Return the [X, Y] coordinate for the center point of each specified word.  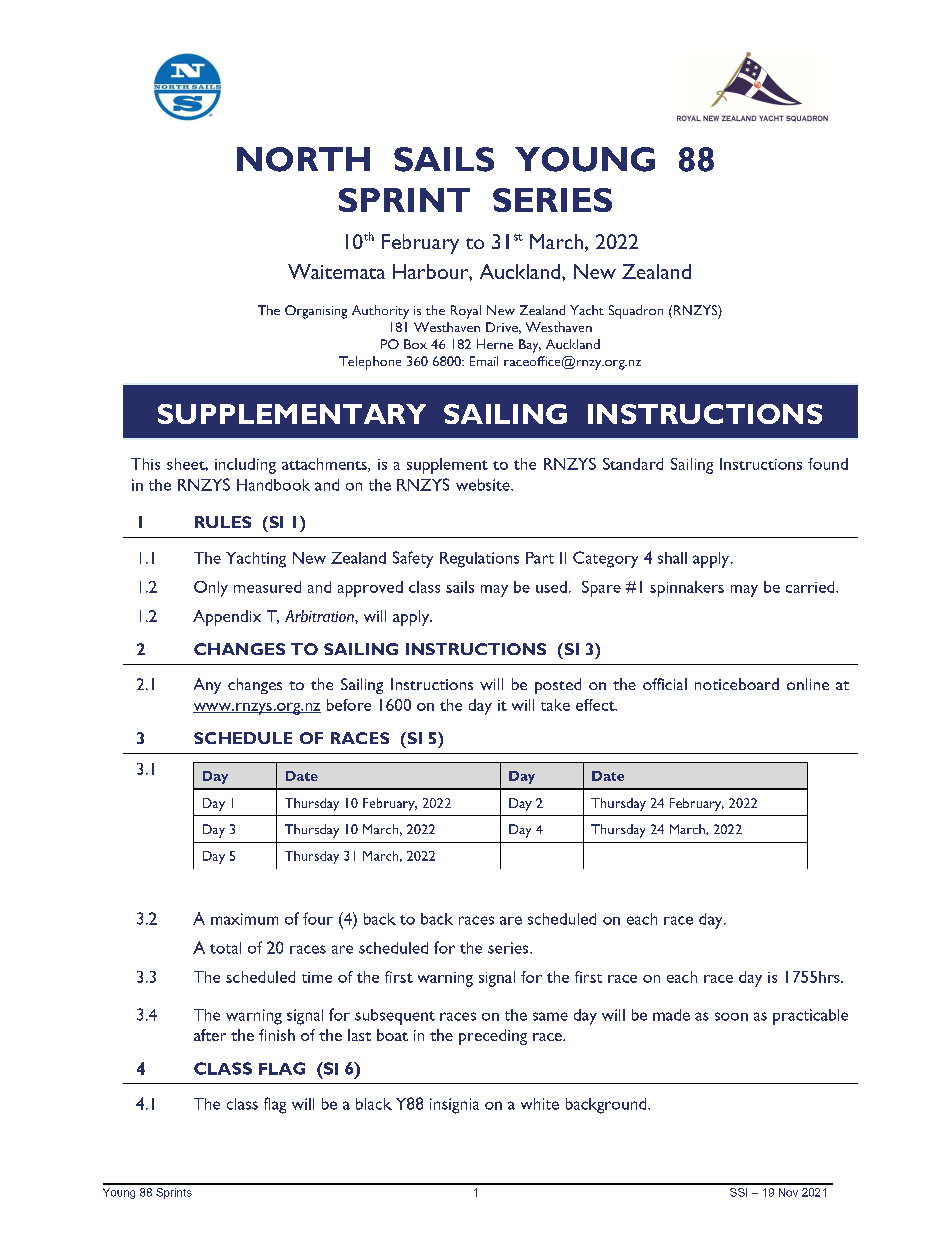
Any [207, 686]
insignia [454, 1106]
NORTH [303, 159]
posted [558, 686]
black [374, 1104]
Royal [466, 312]
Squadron [636, 312]
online [808, 684]
